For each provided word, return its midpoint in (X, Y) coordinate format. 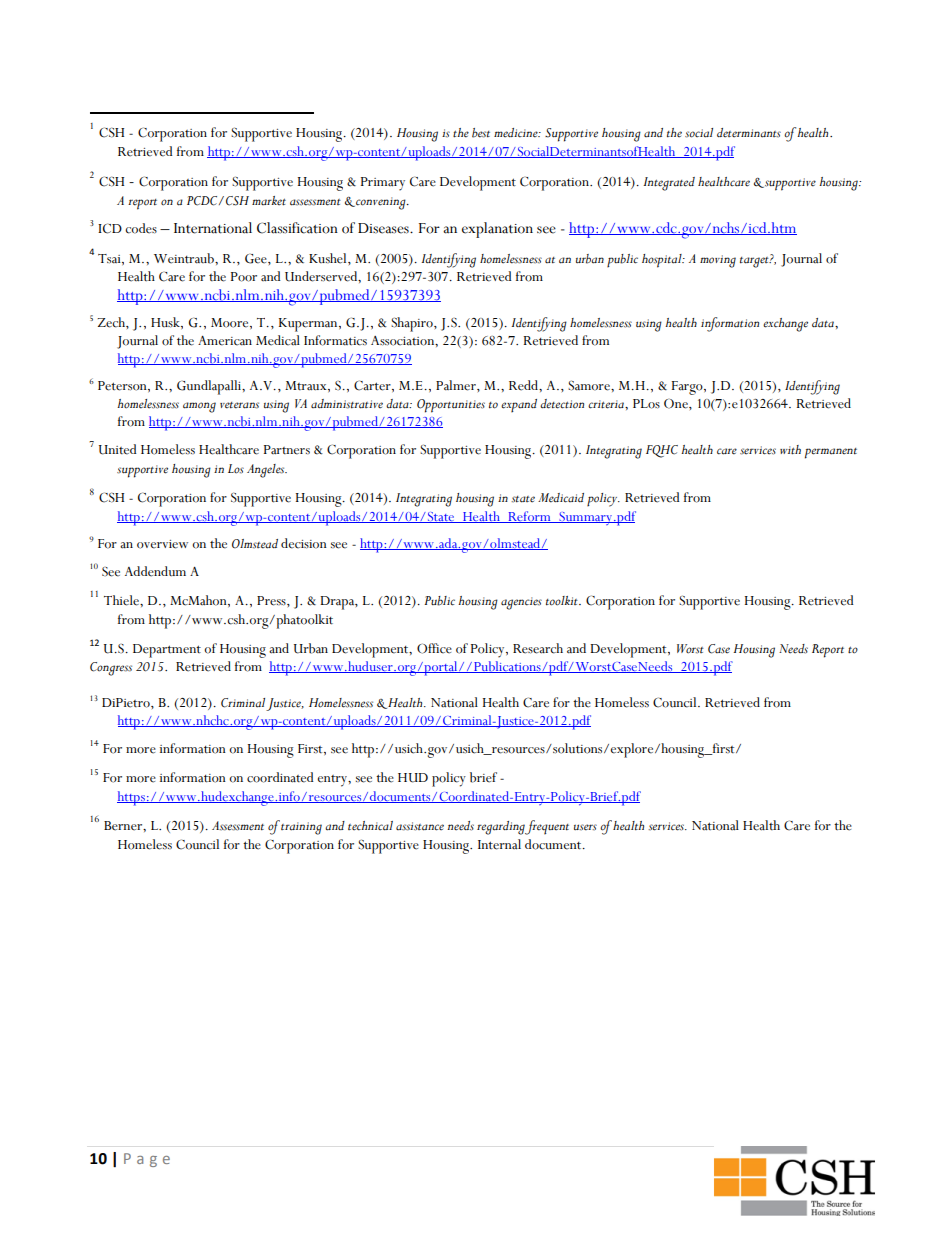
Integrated (669, 184)
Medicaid (561, 498)
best (481, 133)
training (301, 828)
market (269, 201)
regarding (501, 828)
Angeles (267, 471)
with (790, 450)
